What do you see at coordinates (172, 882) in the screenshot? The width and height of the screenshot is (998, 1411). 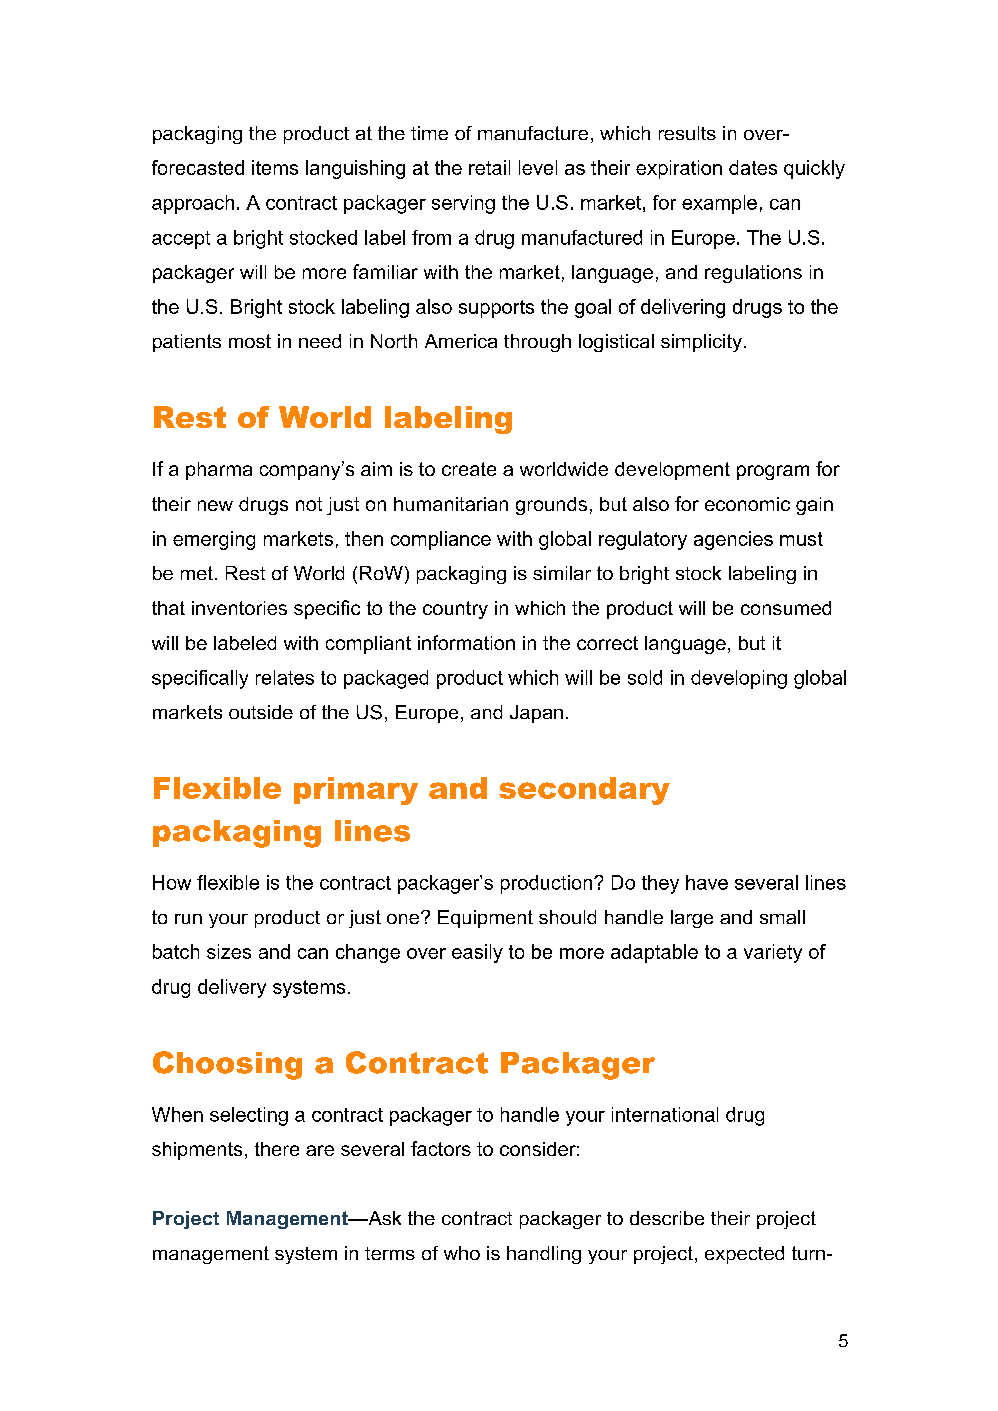 I see `How` at bounding box center [172, 882].
